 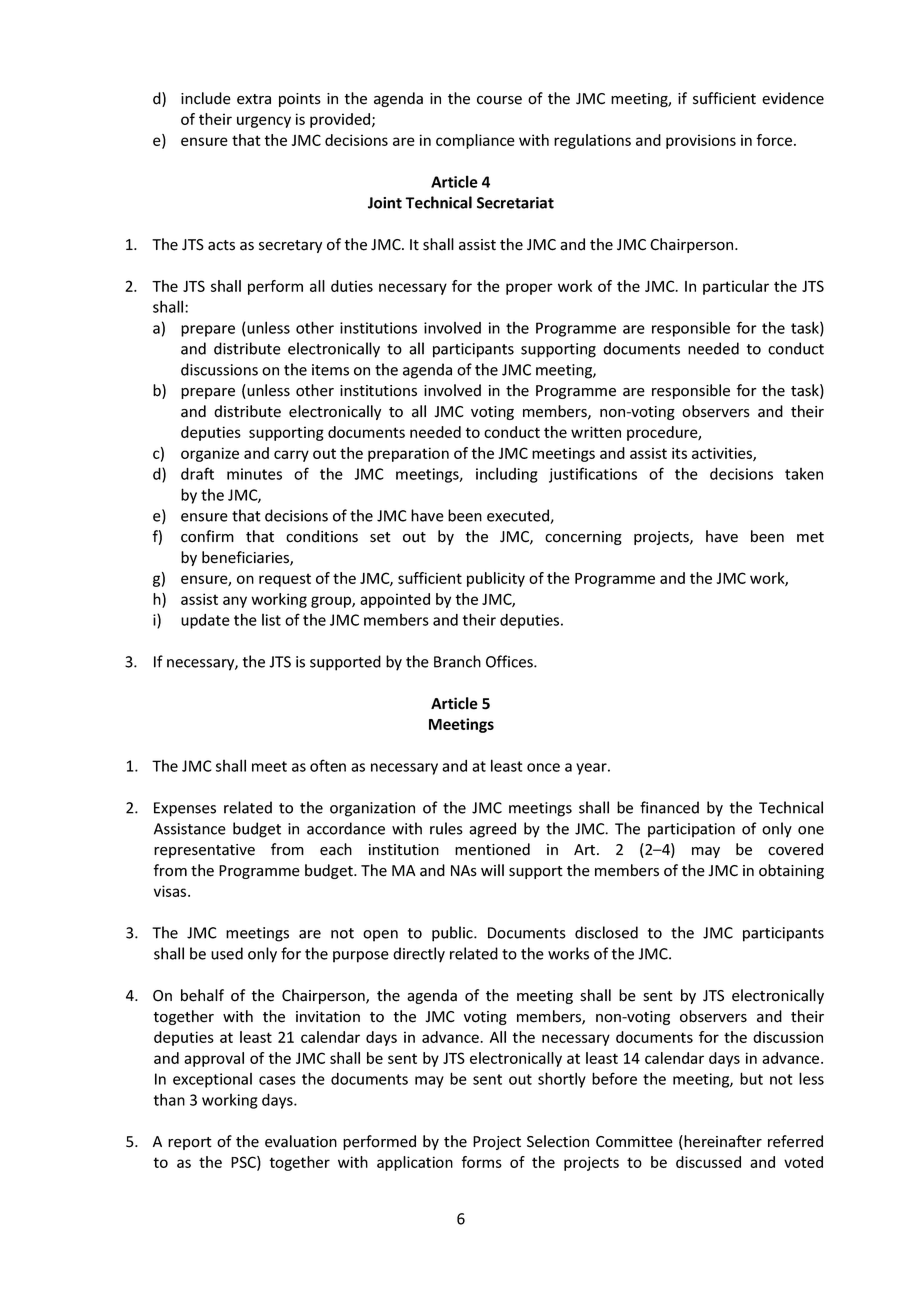 I want to click on compliance, so click(x=475, y=141).
